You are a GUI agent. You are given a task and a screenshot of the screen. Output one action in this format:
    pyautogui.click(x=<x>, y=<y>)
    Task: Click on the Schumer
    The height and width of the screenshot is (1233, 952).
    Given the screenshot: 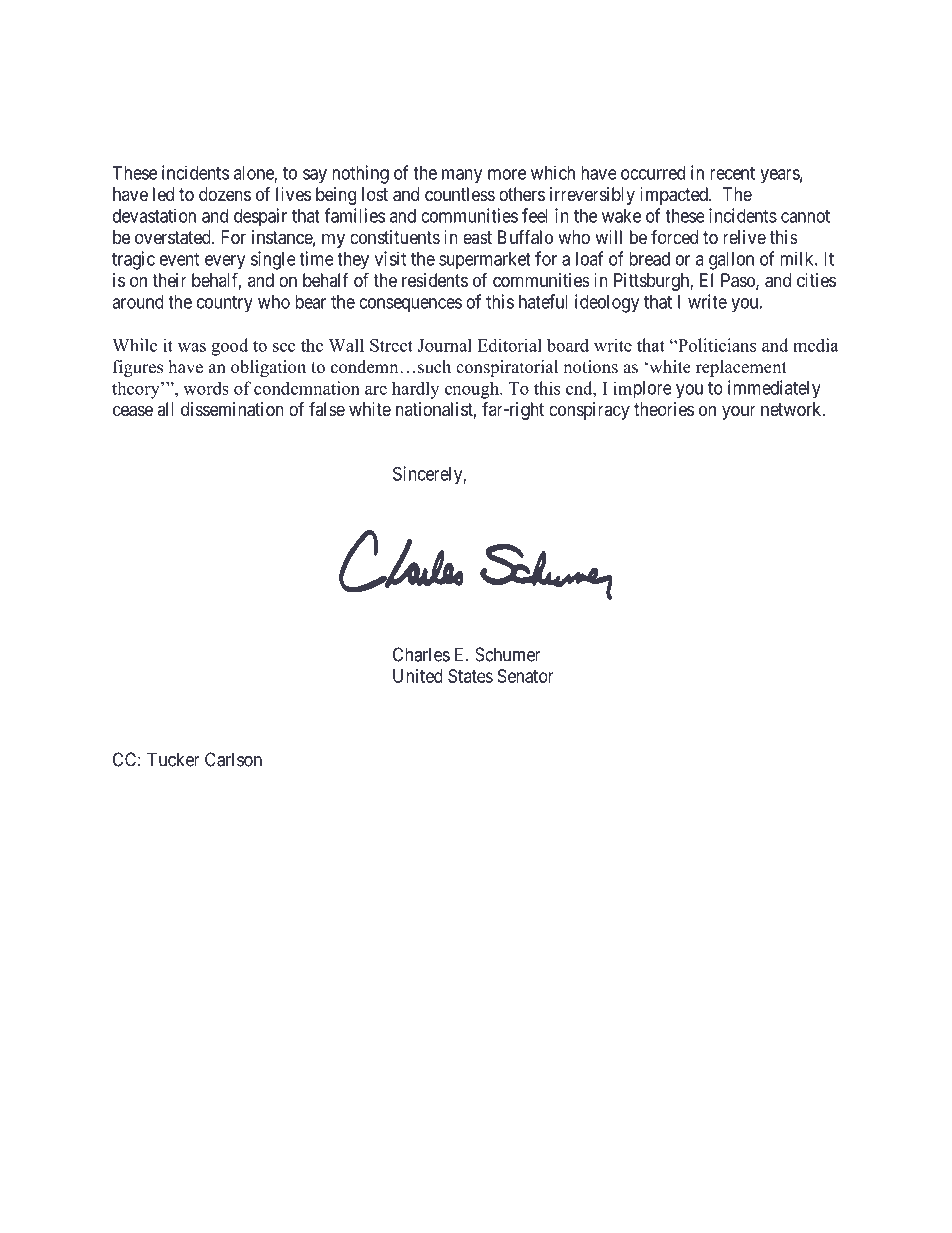 What is the action you would take?
    pyautogui.click(x=508, y=654)
